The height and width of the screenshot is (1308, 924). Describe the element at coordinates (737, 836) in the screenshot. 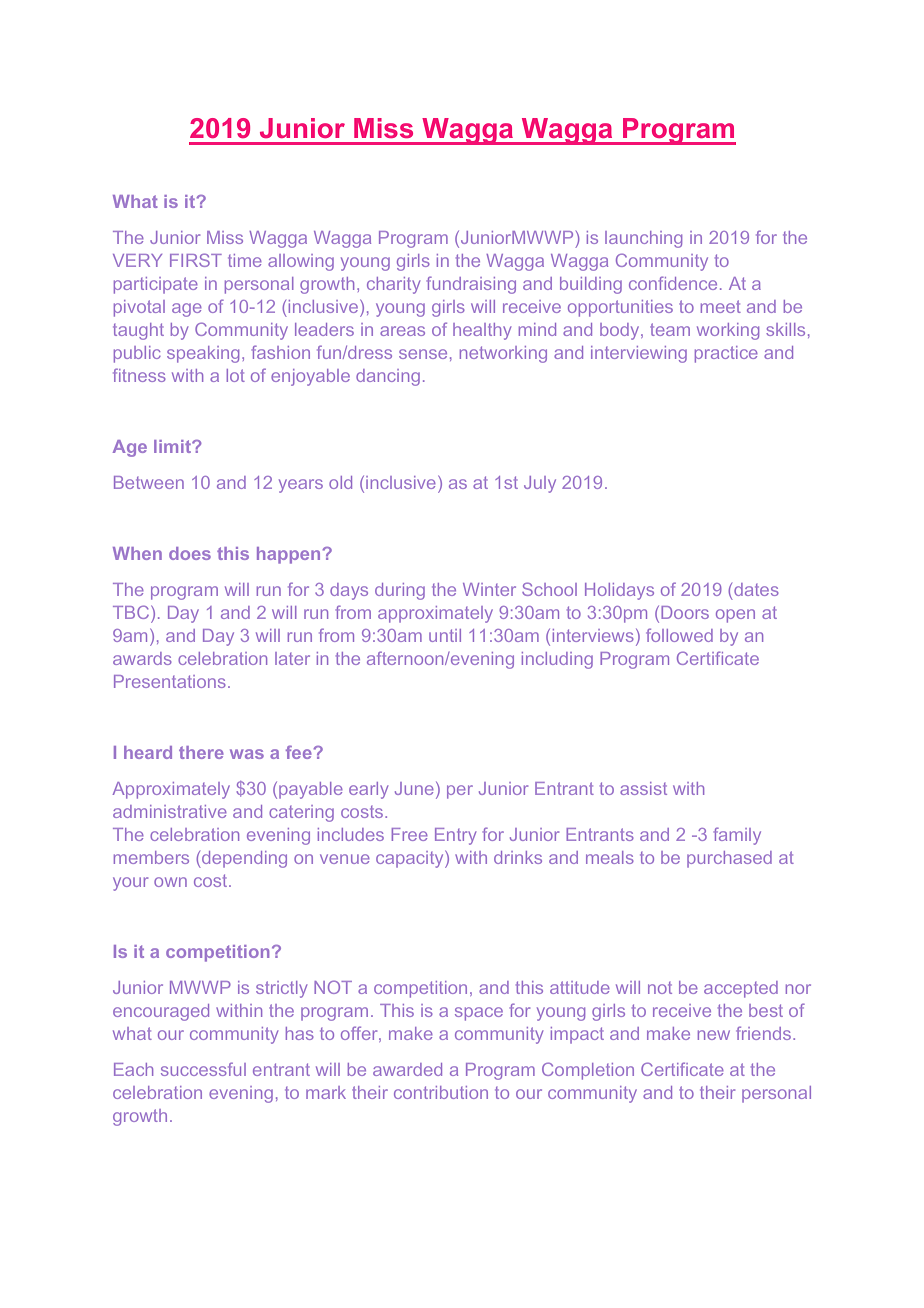

I see `family` at that location.
